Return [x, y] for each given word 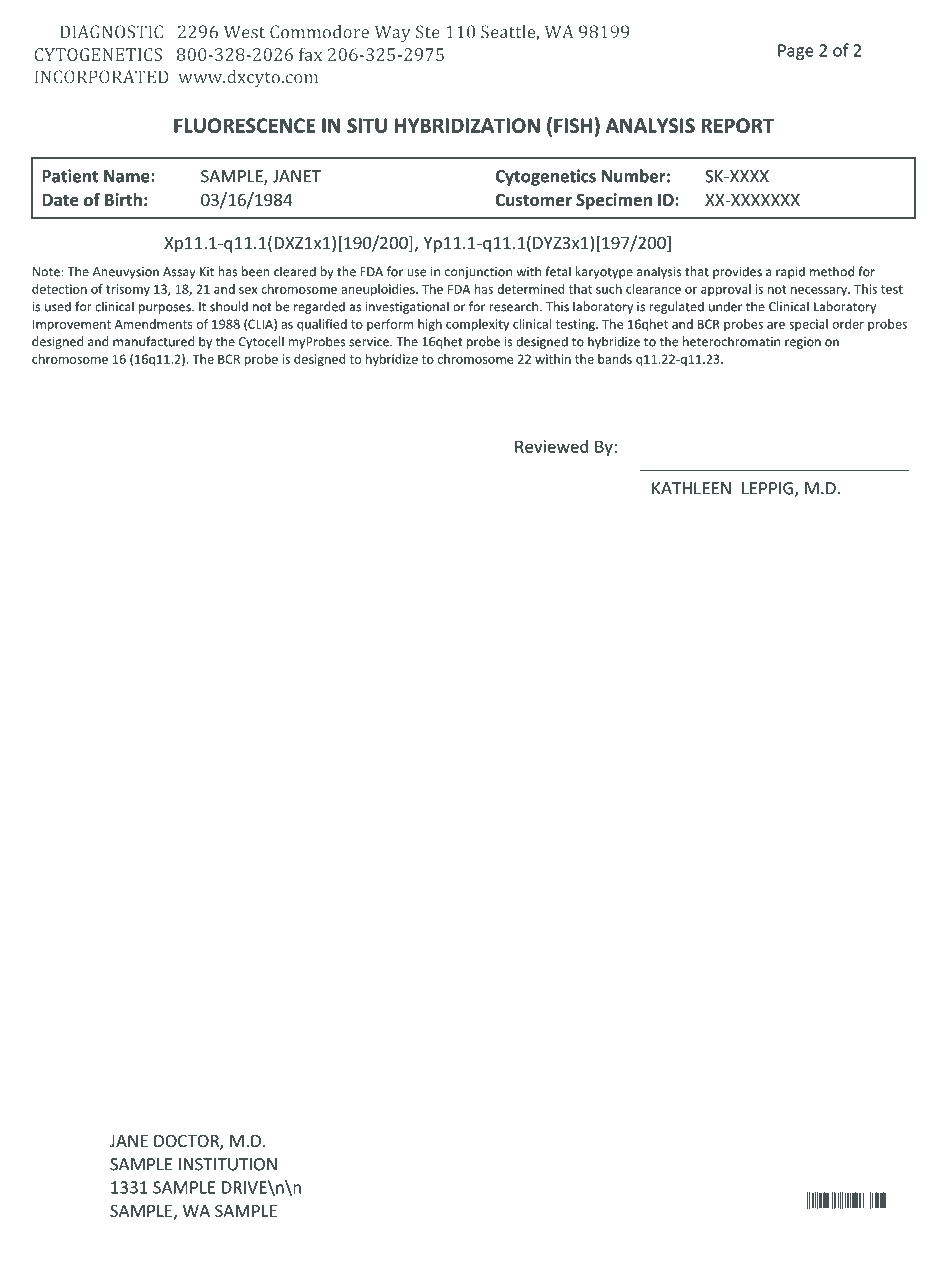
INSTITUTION [228, 1164]
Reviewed [551, 446]
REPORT [737, 125]
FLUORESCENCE [244, 125]
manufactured [154, 341]
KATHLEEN [691, 488]
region [803, 343]
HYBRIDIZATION [467, 125]
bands [615, 359]
